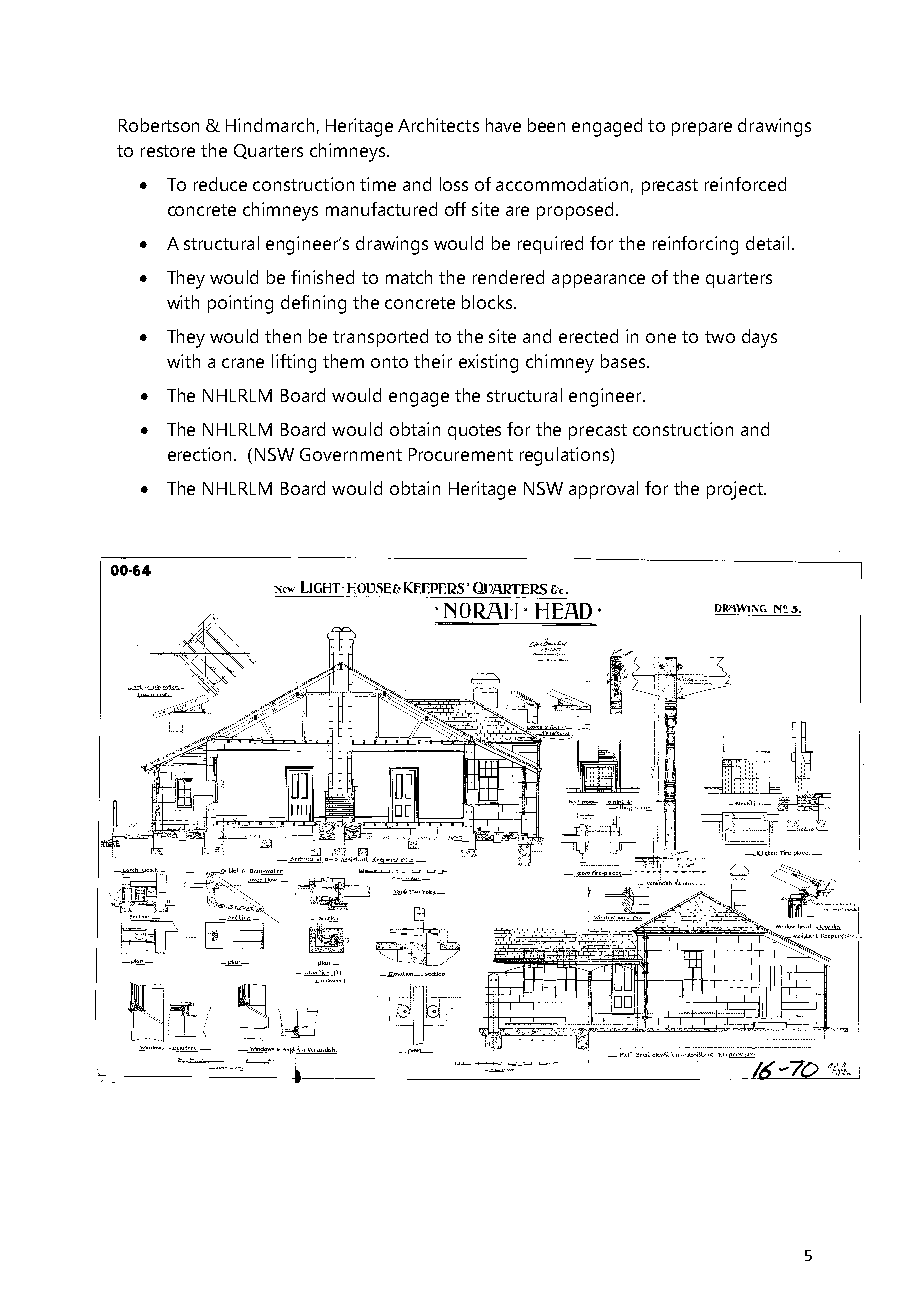 The height and width of the screenshot is (1308, 924). I want to click on Government, so click(351, 454).
